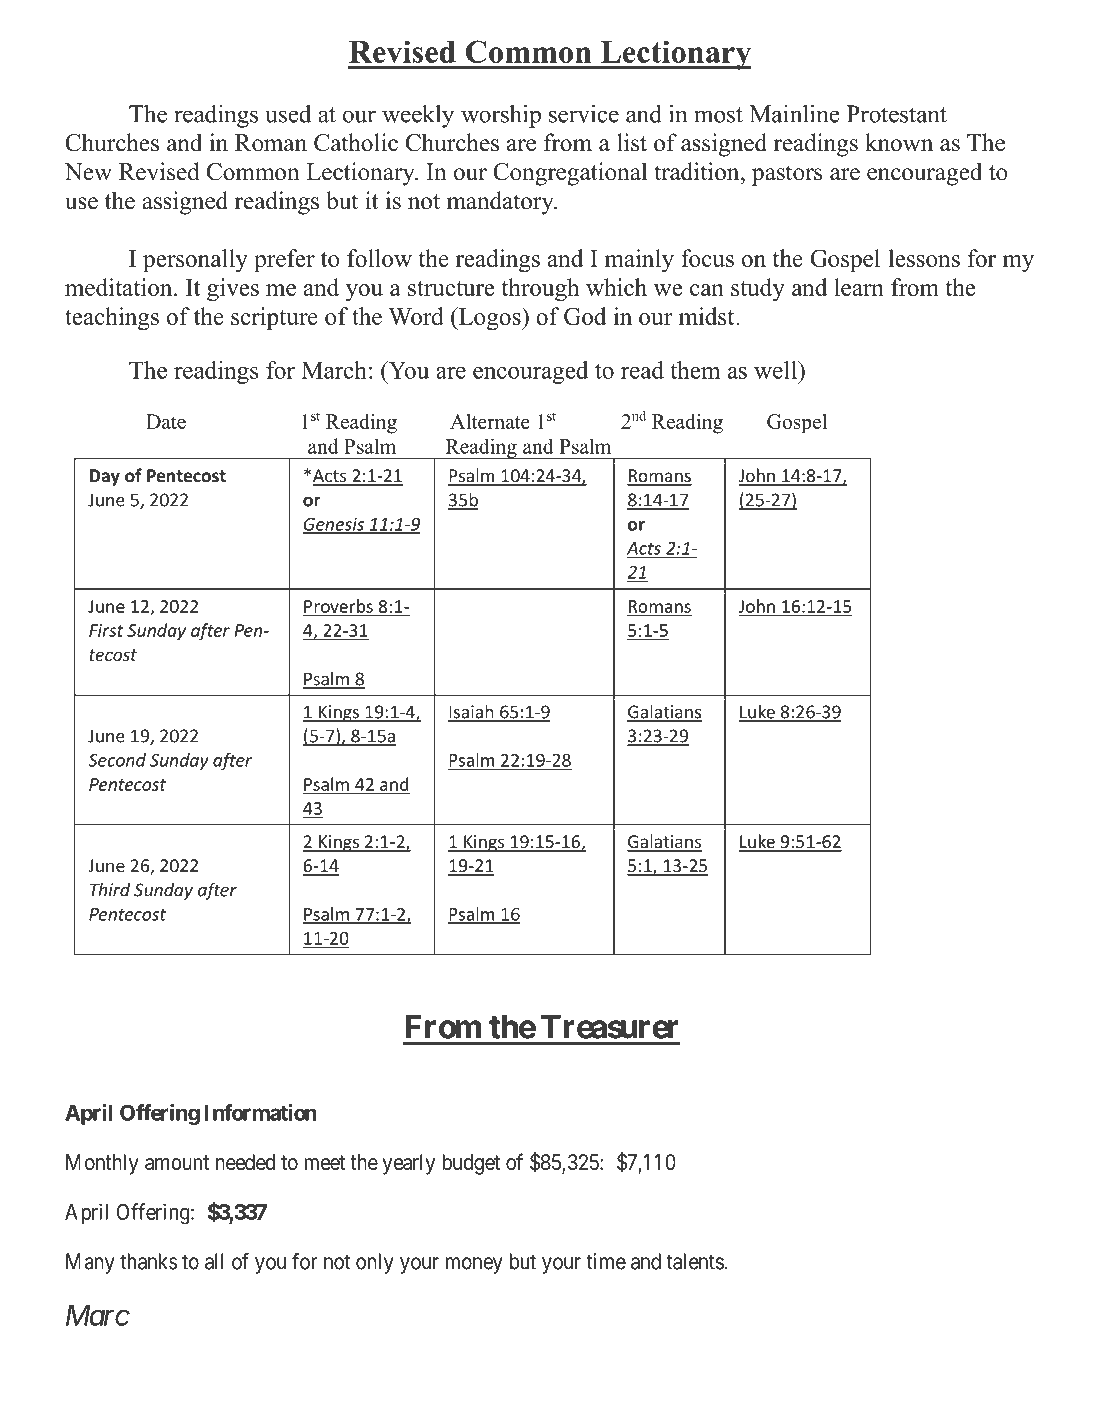 This image has height=1424, width=1100. What do you see at coordinates (787, 175) in the image?
I see `pastors` at bounding box center [787, 175].
